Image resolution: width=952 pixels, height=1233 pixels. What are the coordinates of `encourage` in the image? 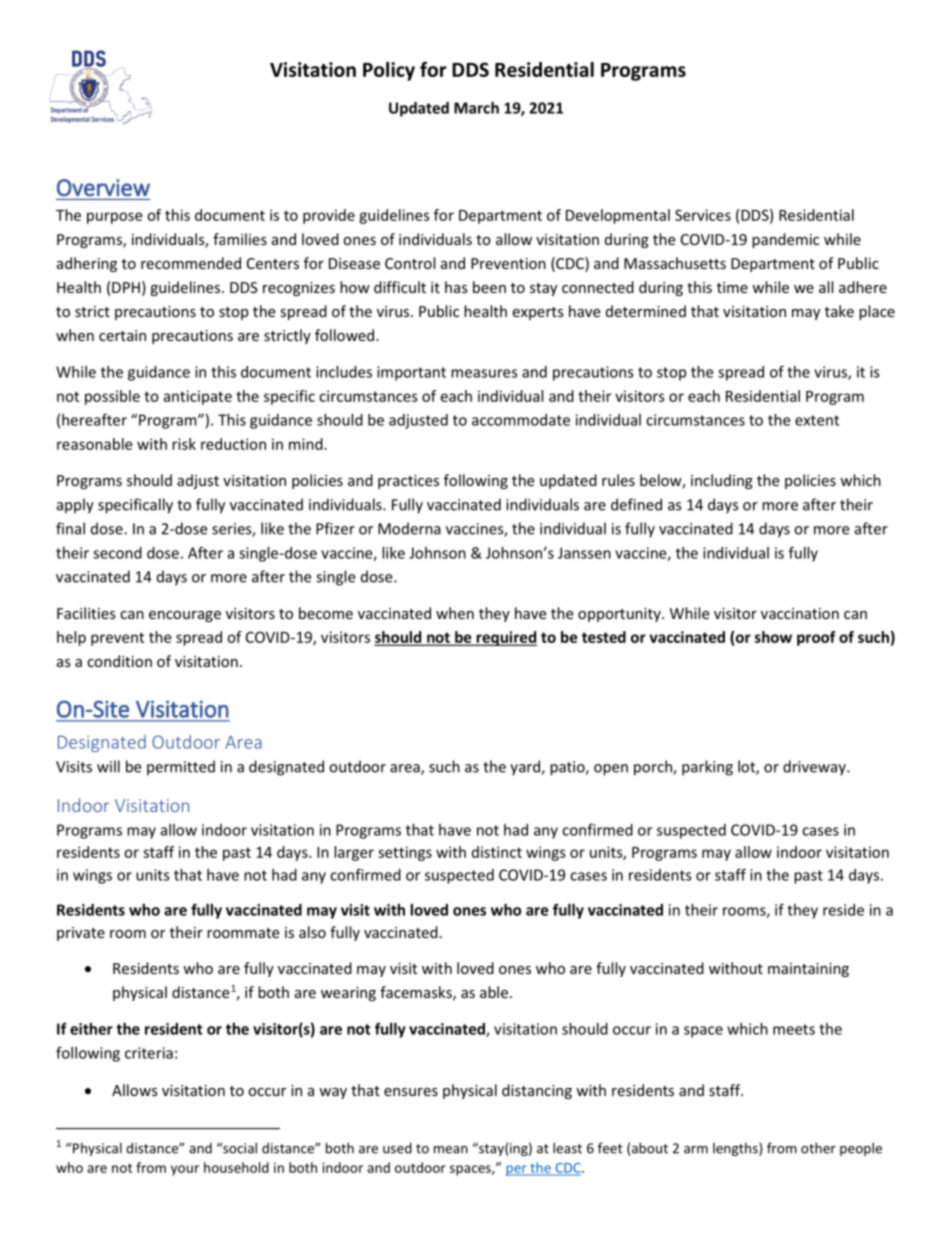 It's located at (185, 616).
